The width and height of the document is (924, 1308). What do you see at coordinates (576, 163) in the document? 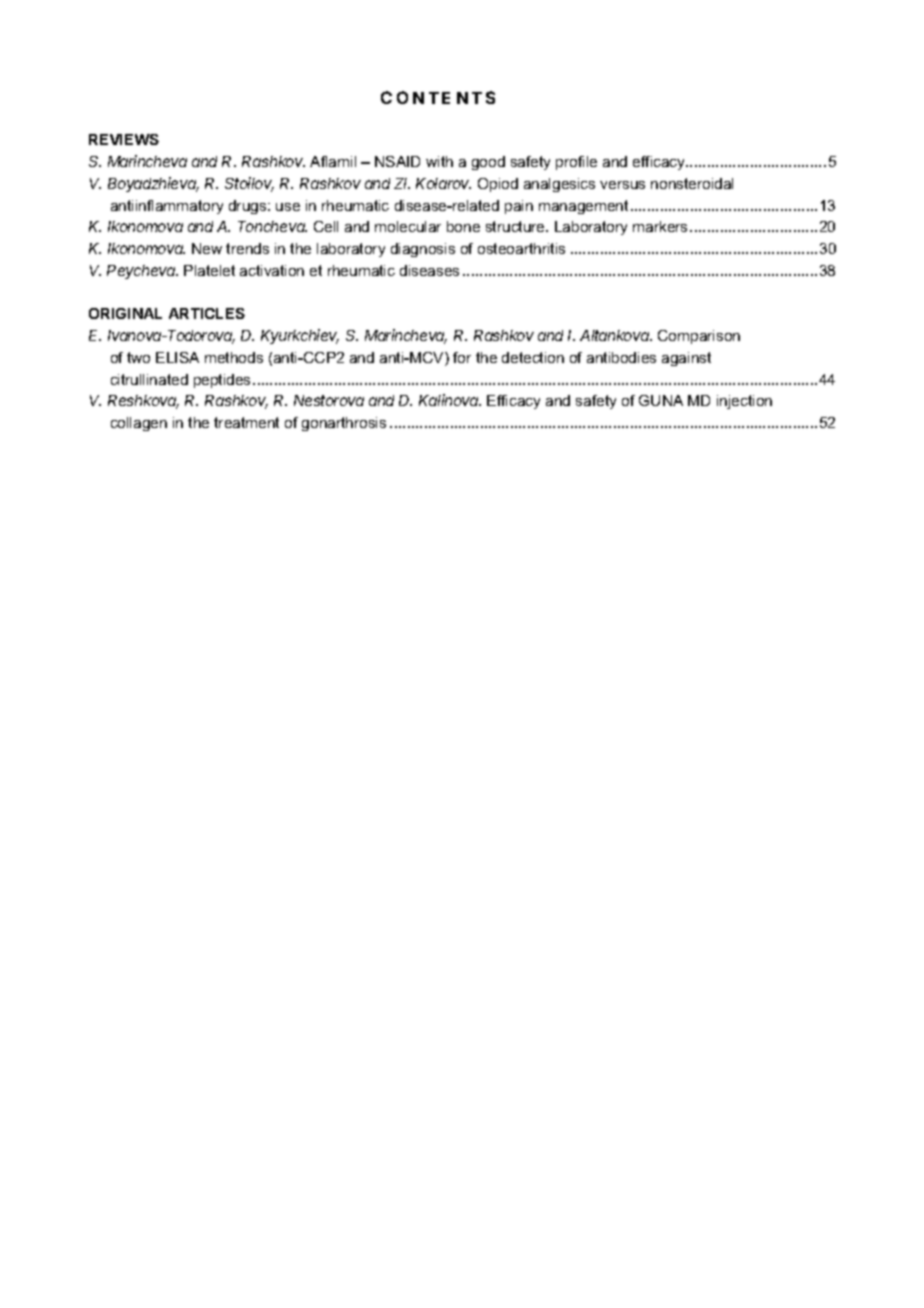
I see `profile` at bounding box center [576, 163].
